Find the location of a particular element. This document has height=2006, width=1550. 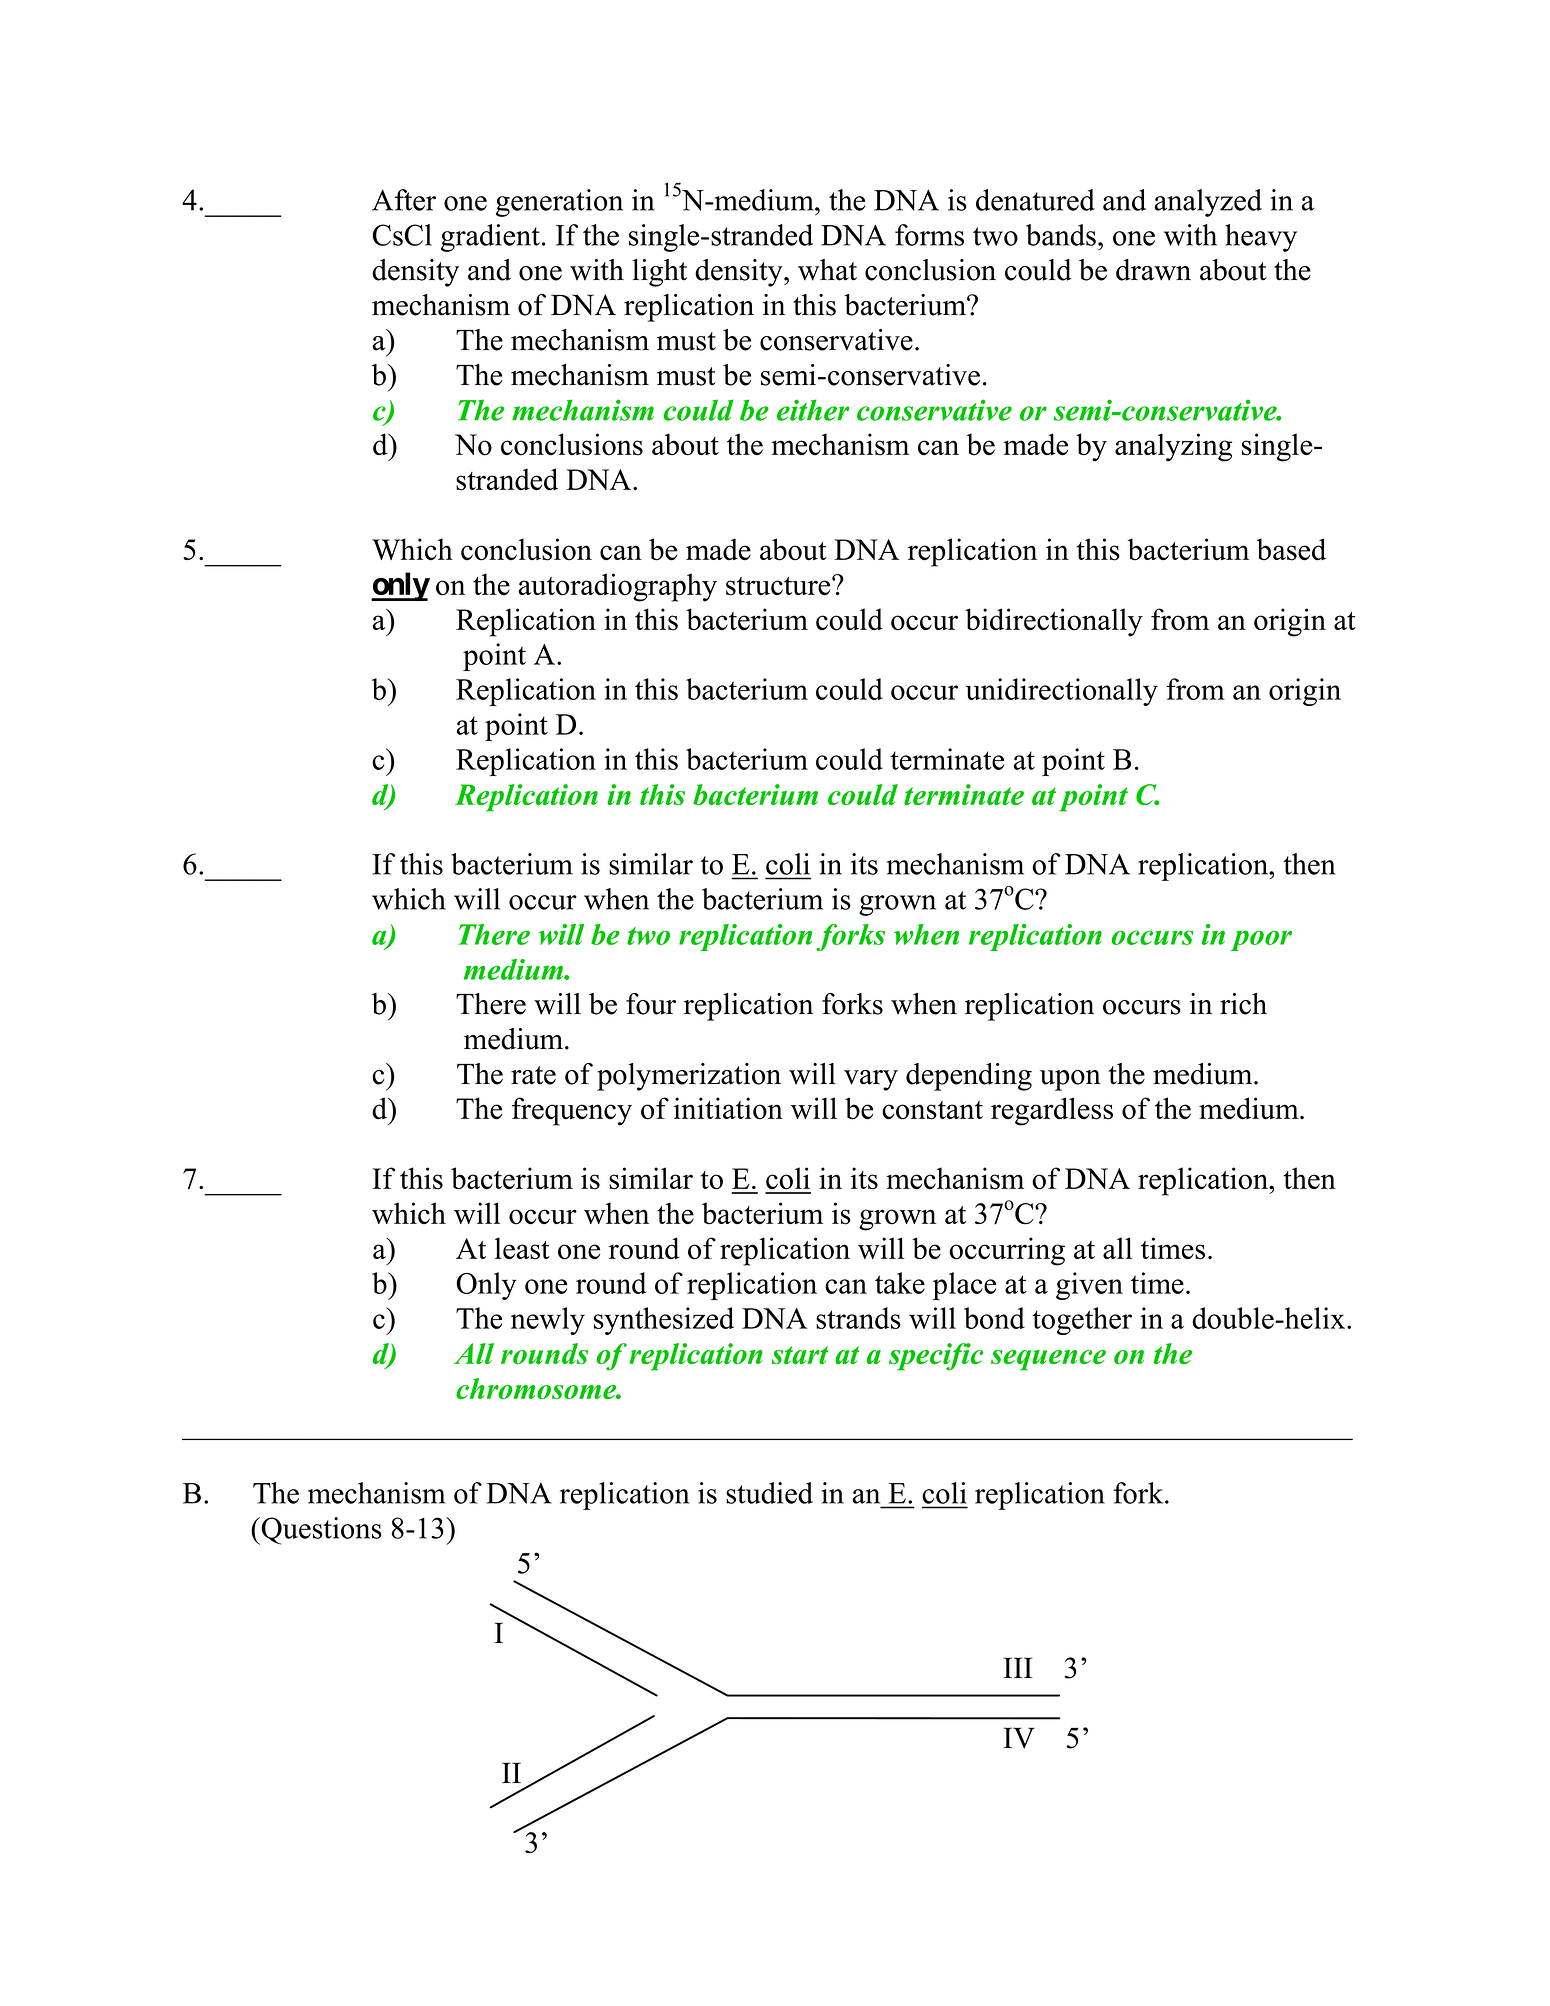

based is located at coordinates (1291, 549).
